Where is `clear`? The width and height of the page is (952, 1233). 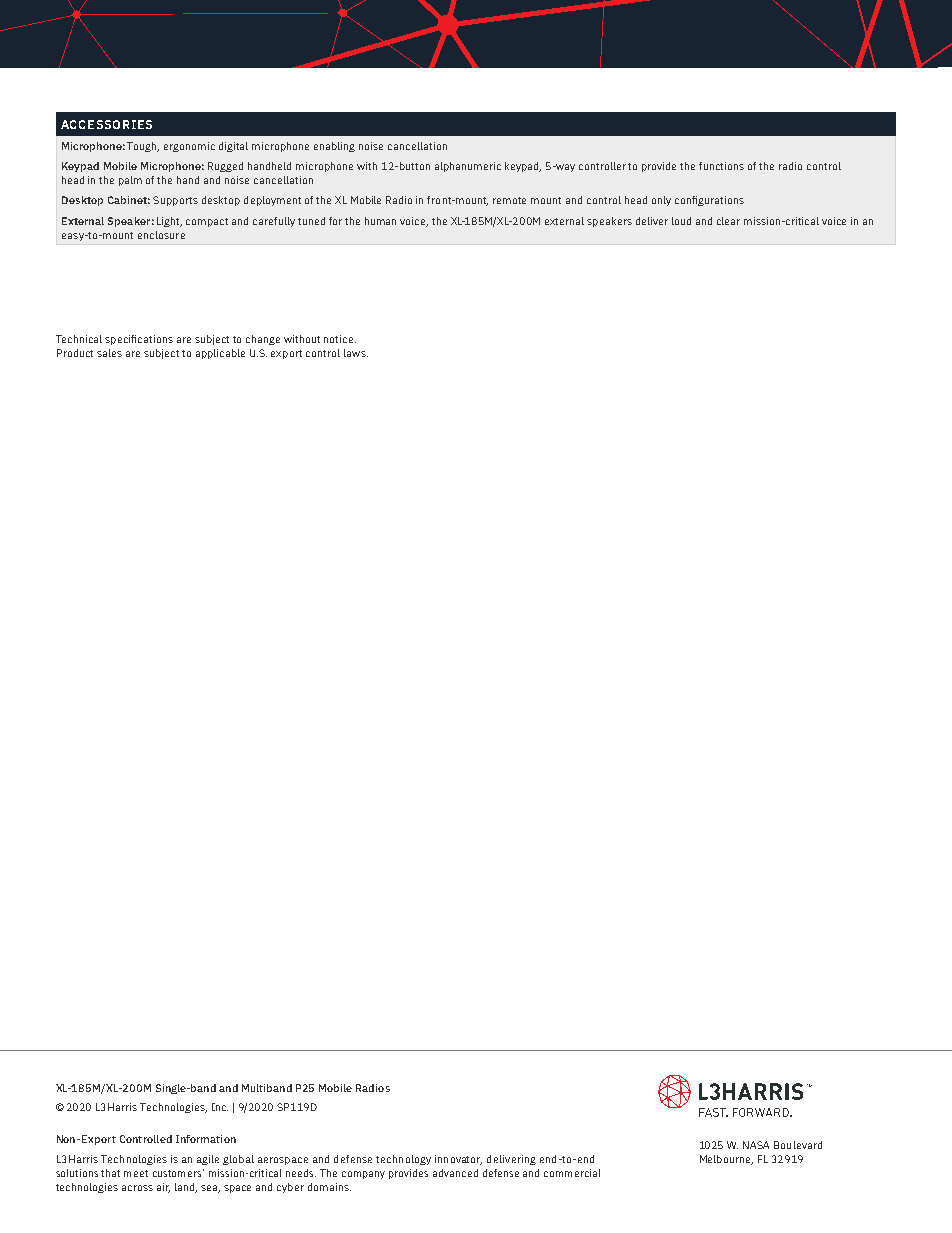 clear is located at coordinates (728, 221).
